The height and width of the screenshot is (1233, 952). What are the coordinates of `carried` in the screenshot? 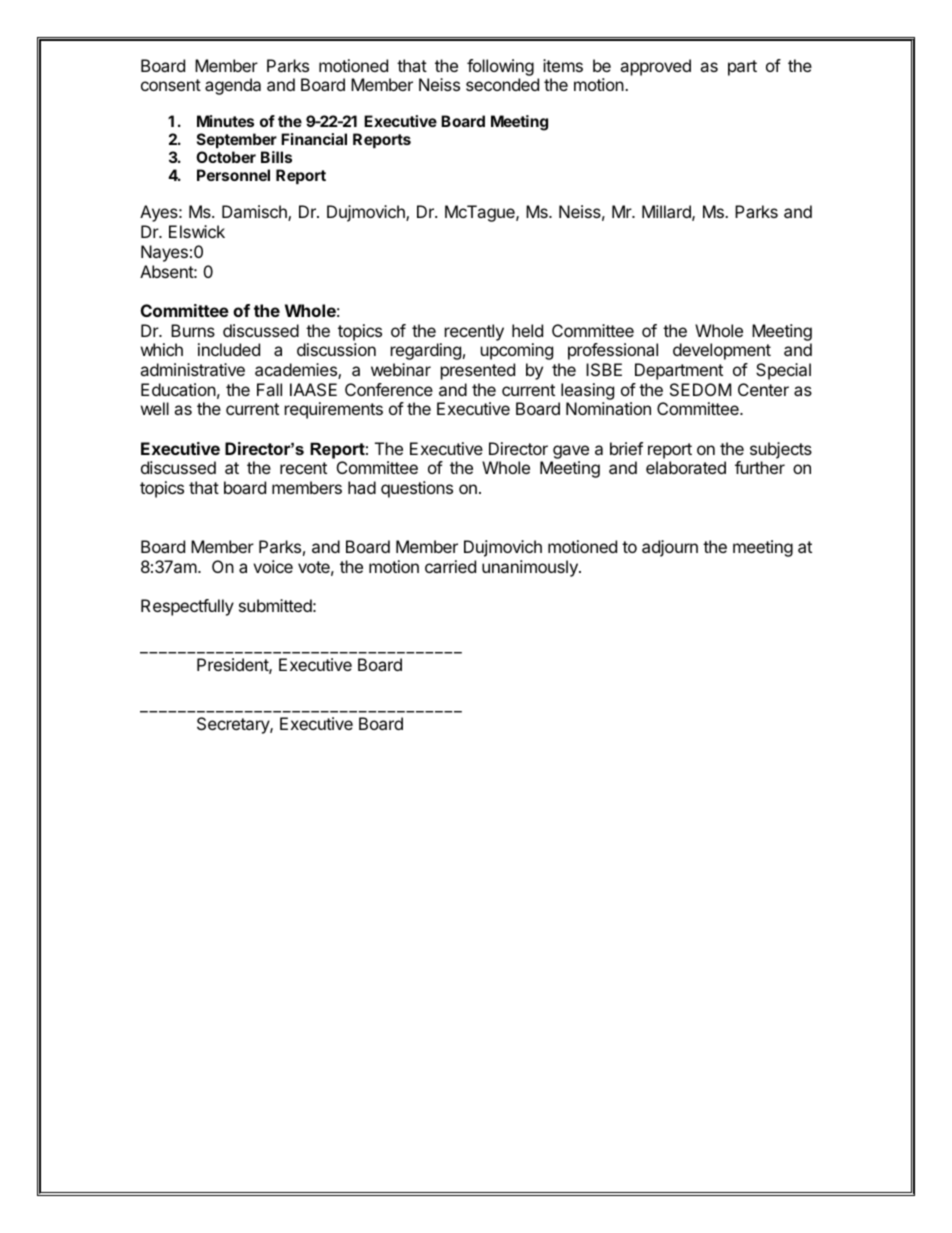 It's located at (450, 566).
